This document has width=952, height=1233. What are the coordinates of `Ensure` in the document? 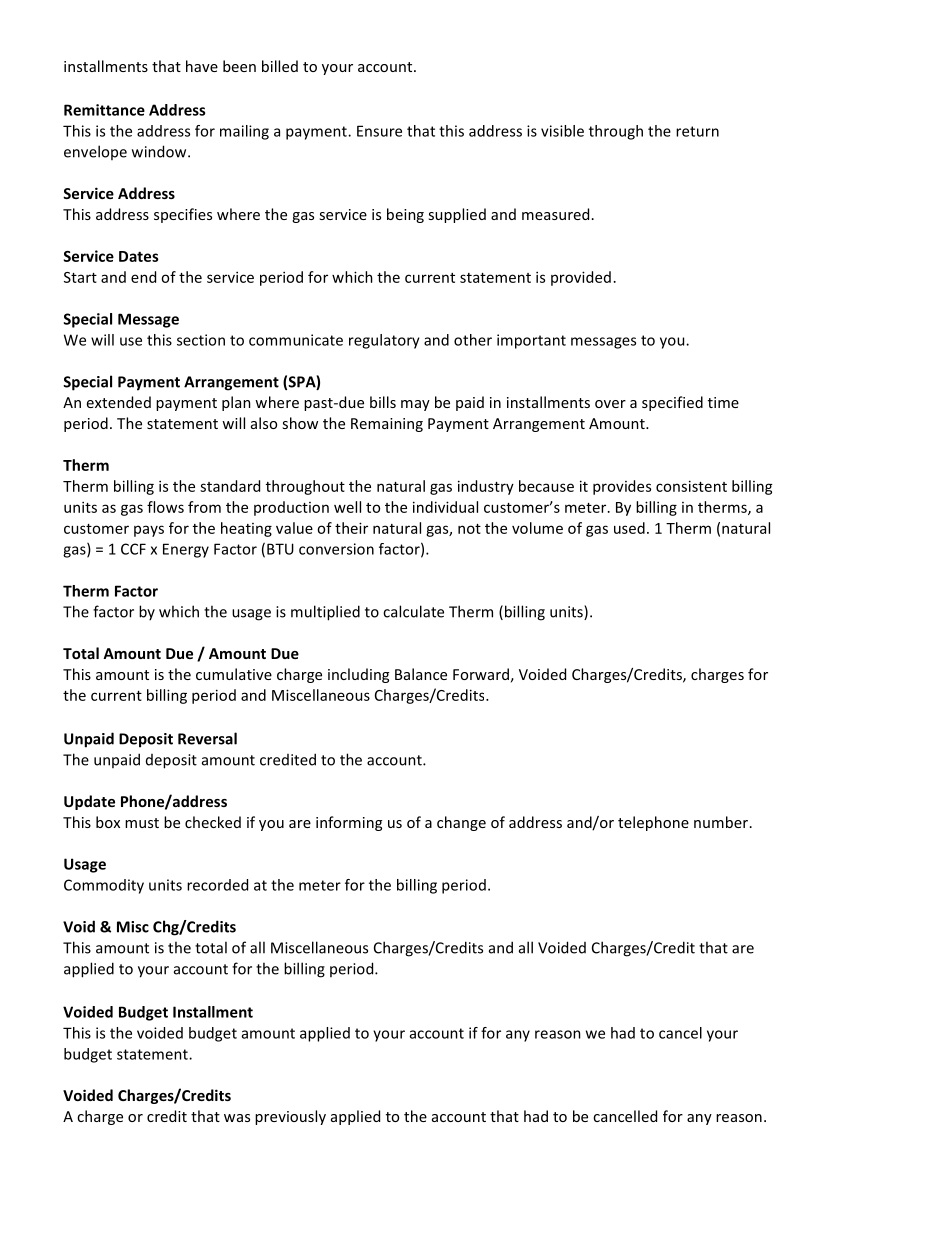 It's located at (379, 131).
